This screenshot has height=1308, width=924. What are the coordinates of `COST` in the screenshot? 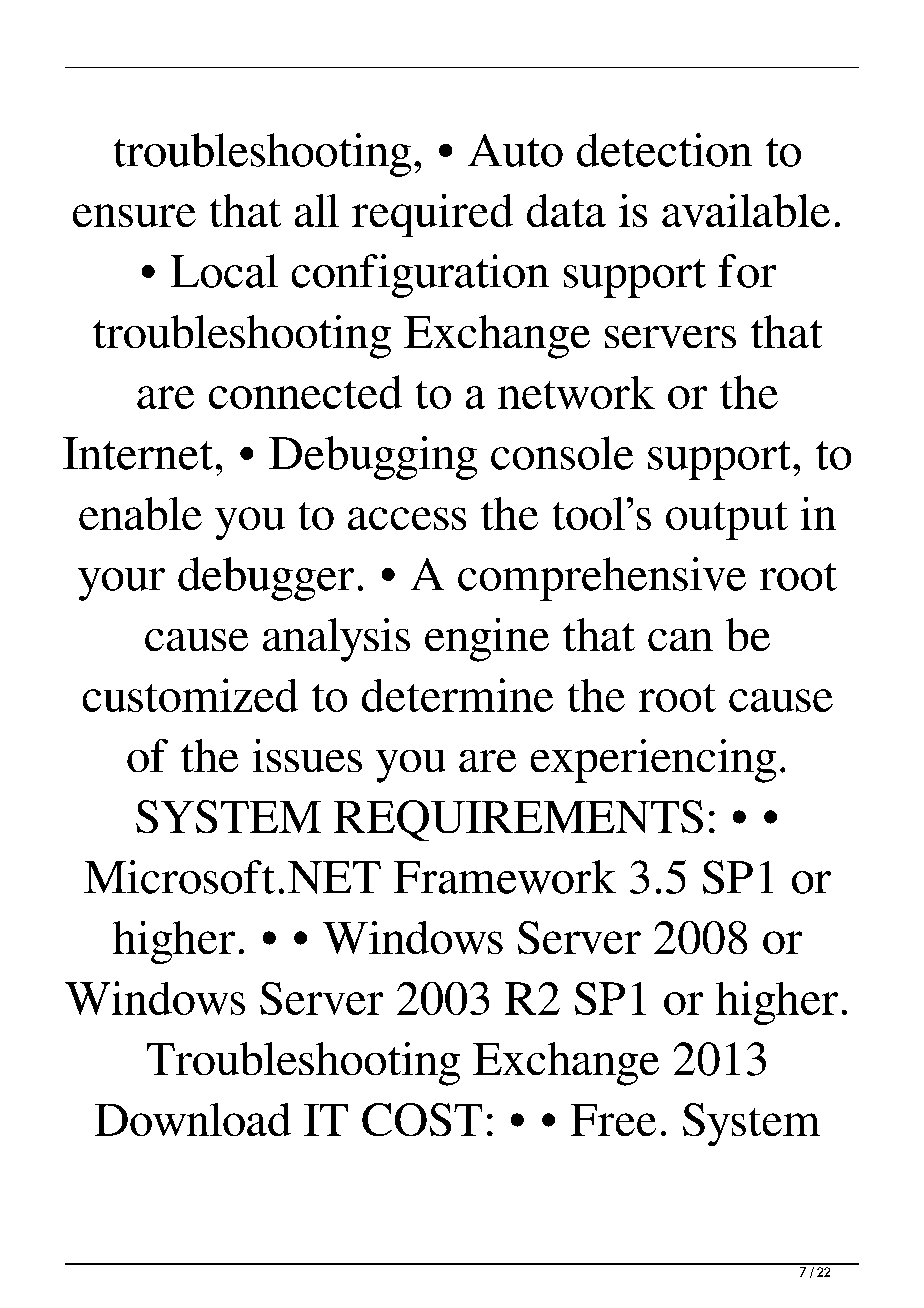 It's located at (422, 1119).
